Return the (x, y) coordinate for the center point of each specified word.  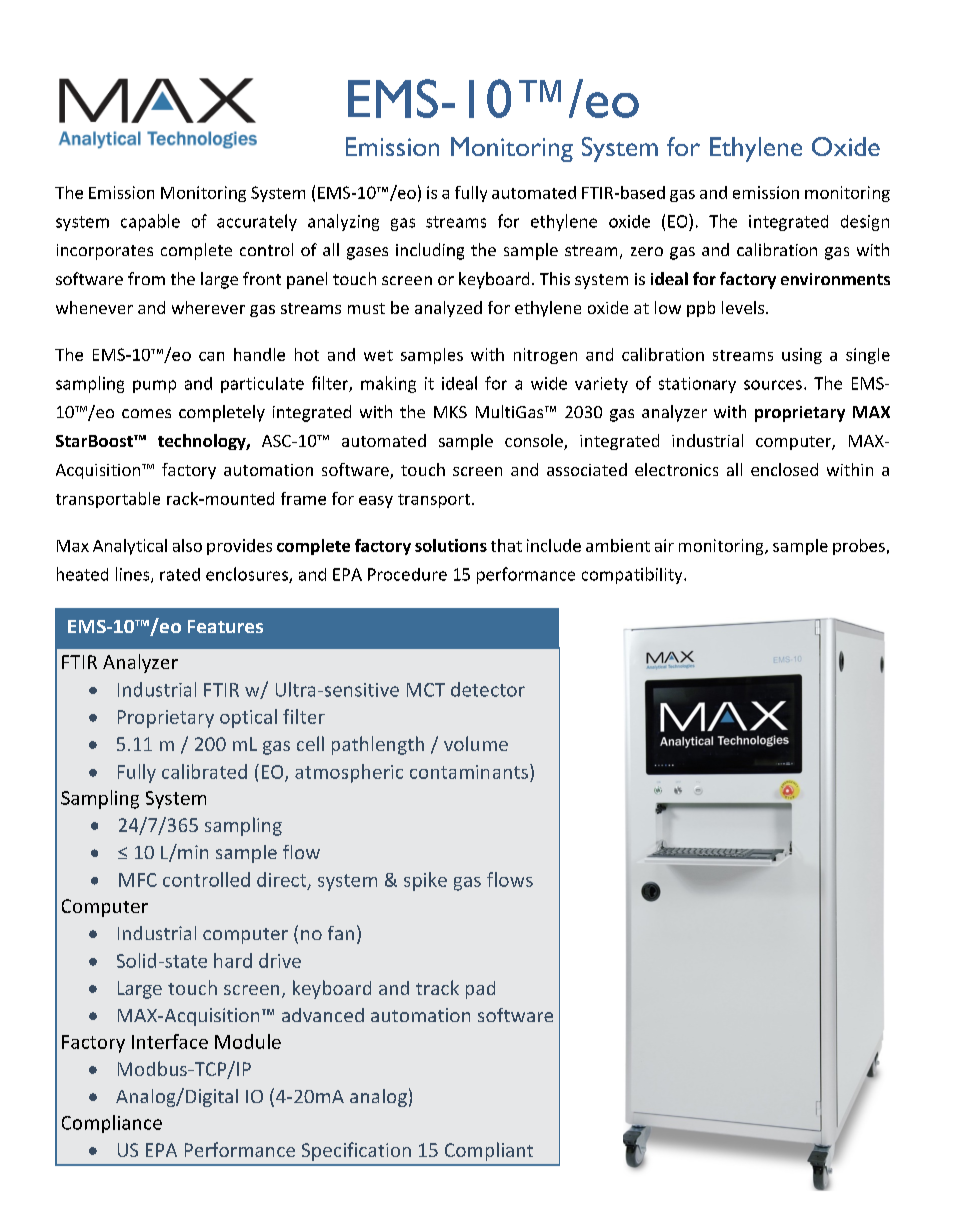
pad (480, 990)
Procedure (407, 574)
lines (134, 575)
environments (835, 279)
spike (425, 881)
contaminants (469, 772)
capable (150, 222)
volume (476, 743)
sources (773, 385)
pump (154, 386)
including (430, 251)
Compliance (112, 1124)
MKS (450, 412)
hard (233, 960)
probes (859, 547)
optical (248, 718)
